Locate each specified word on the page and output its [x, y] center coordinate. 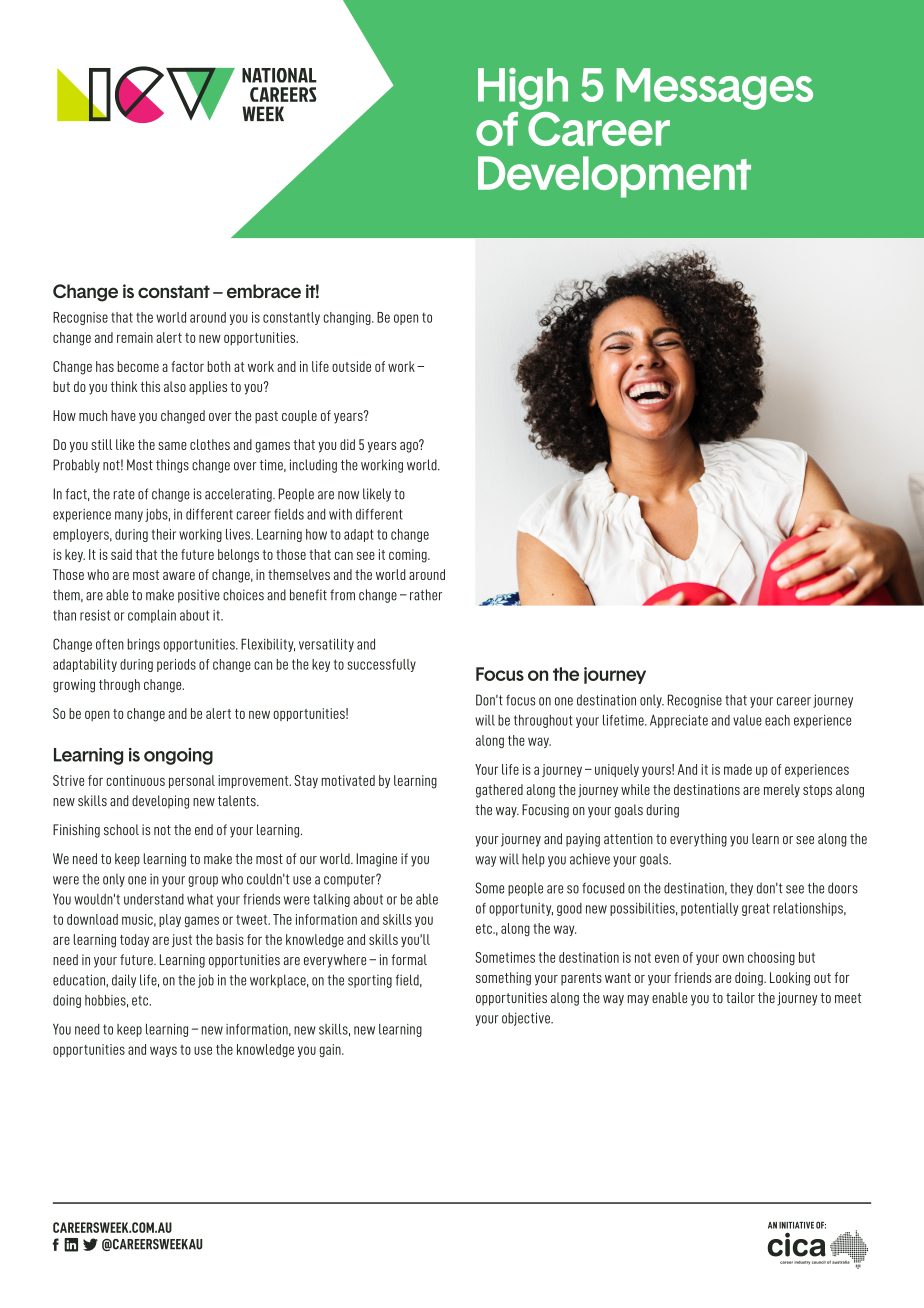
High [523, 89]
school [121, 829]
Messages [715, 89]
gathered [499, 791]
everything [698, 840]
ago [410, 446]
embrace [264, 291]
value [747, 720]
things [172, 466]
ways [163, 1051]
